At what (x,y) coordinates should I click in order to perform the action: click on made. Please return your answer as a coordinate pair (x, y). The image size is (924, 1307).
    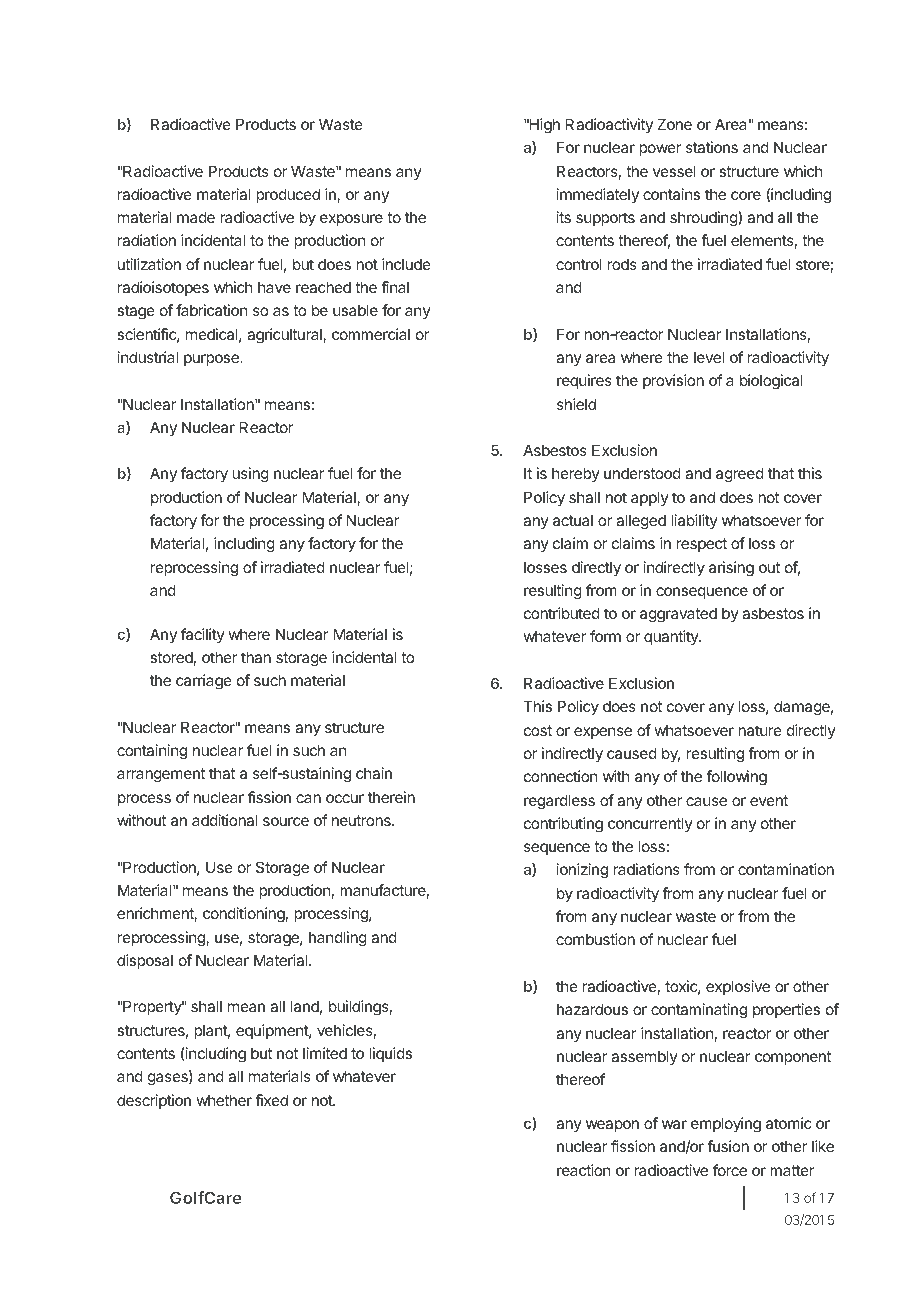
    Looking at the image, I should click on (196, 217).
